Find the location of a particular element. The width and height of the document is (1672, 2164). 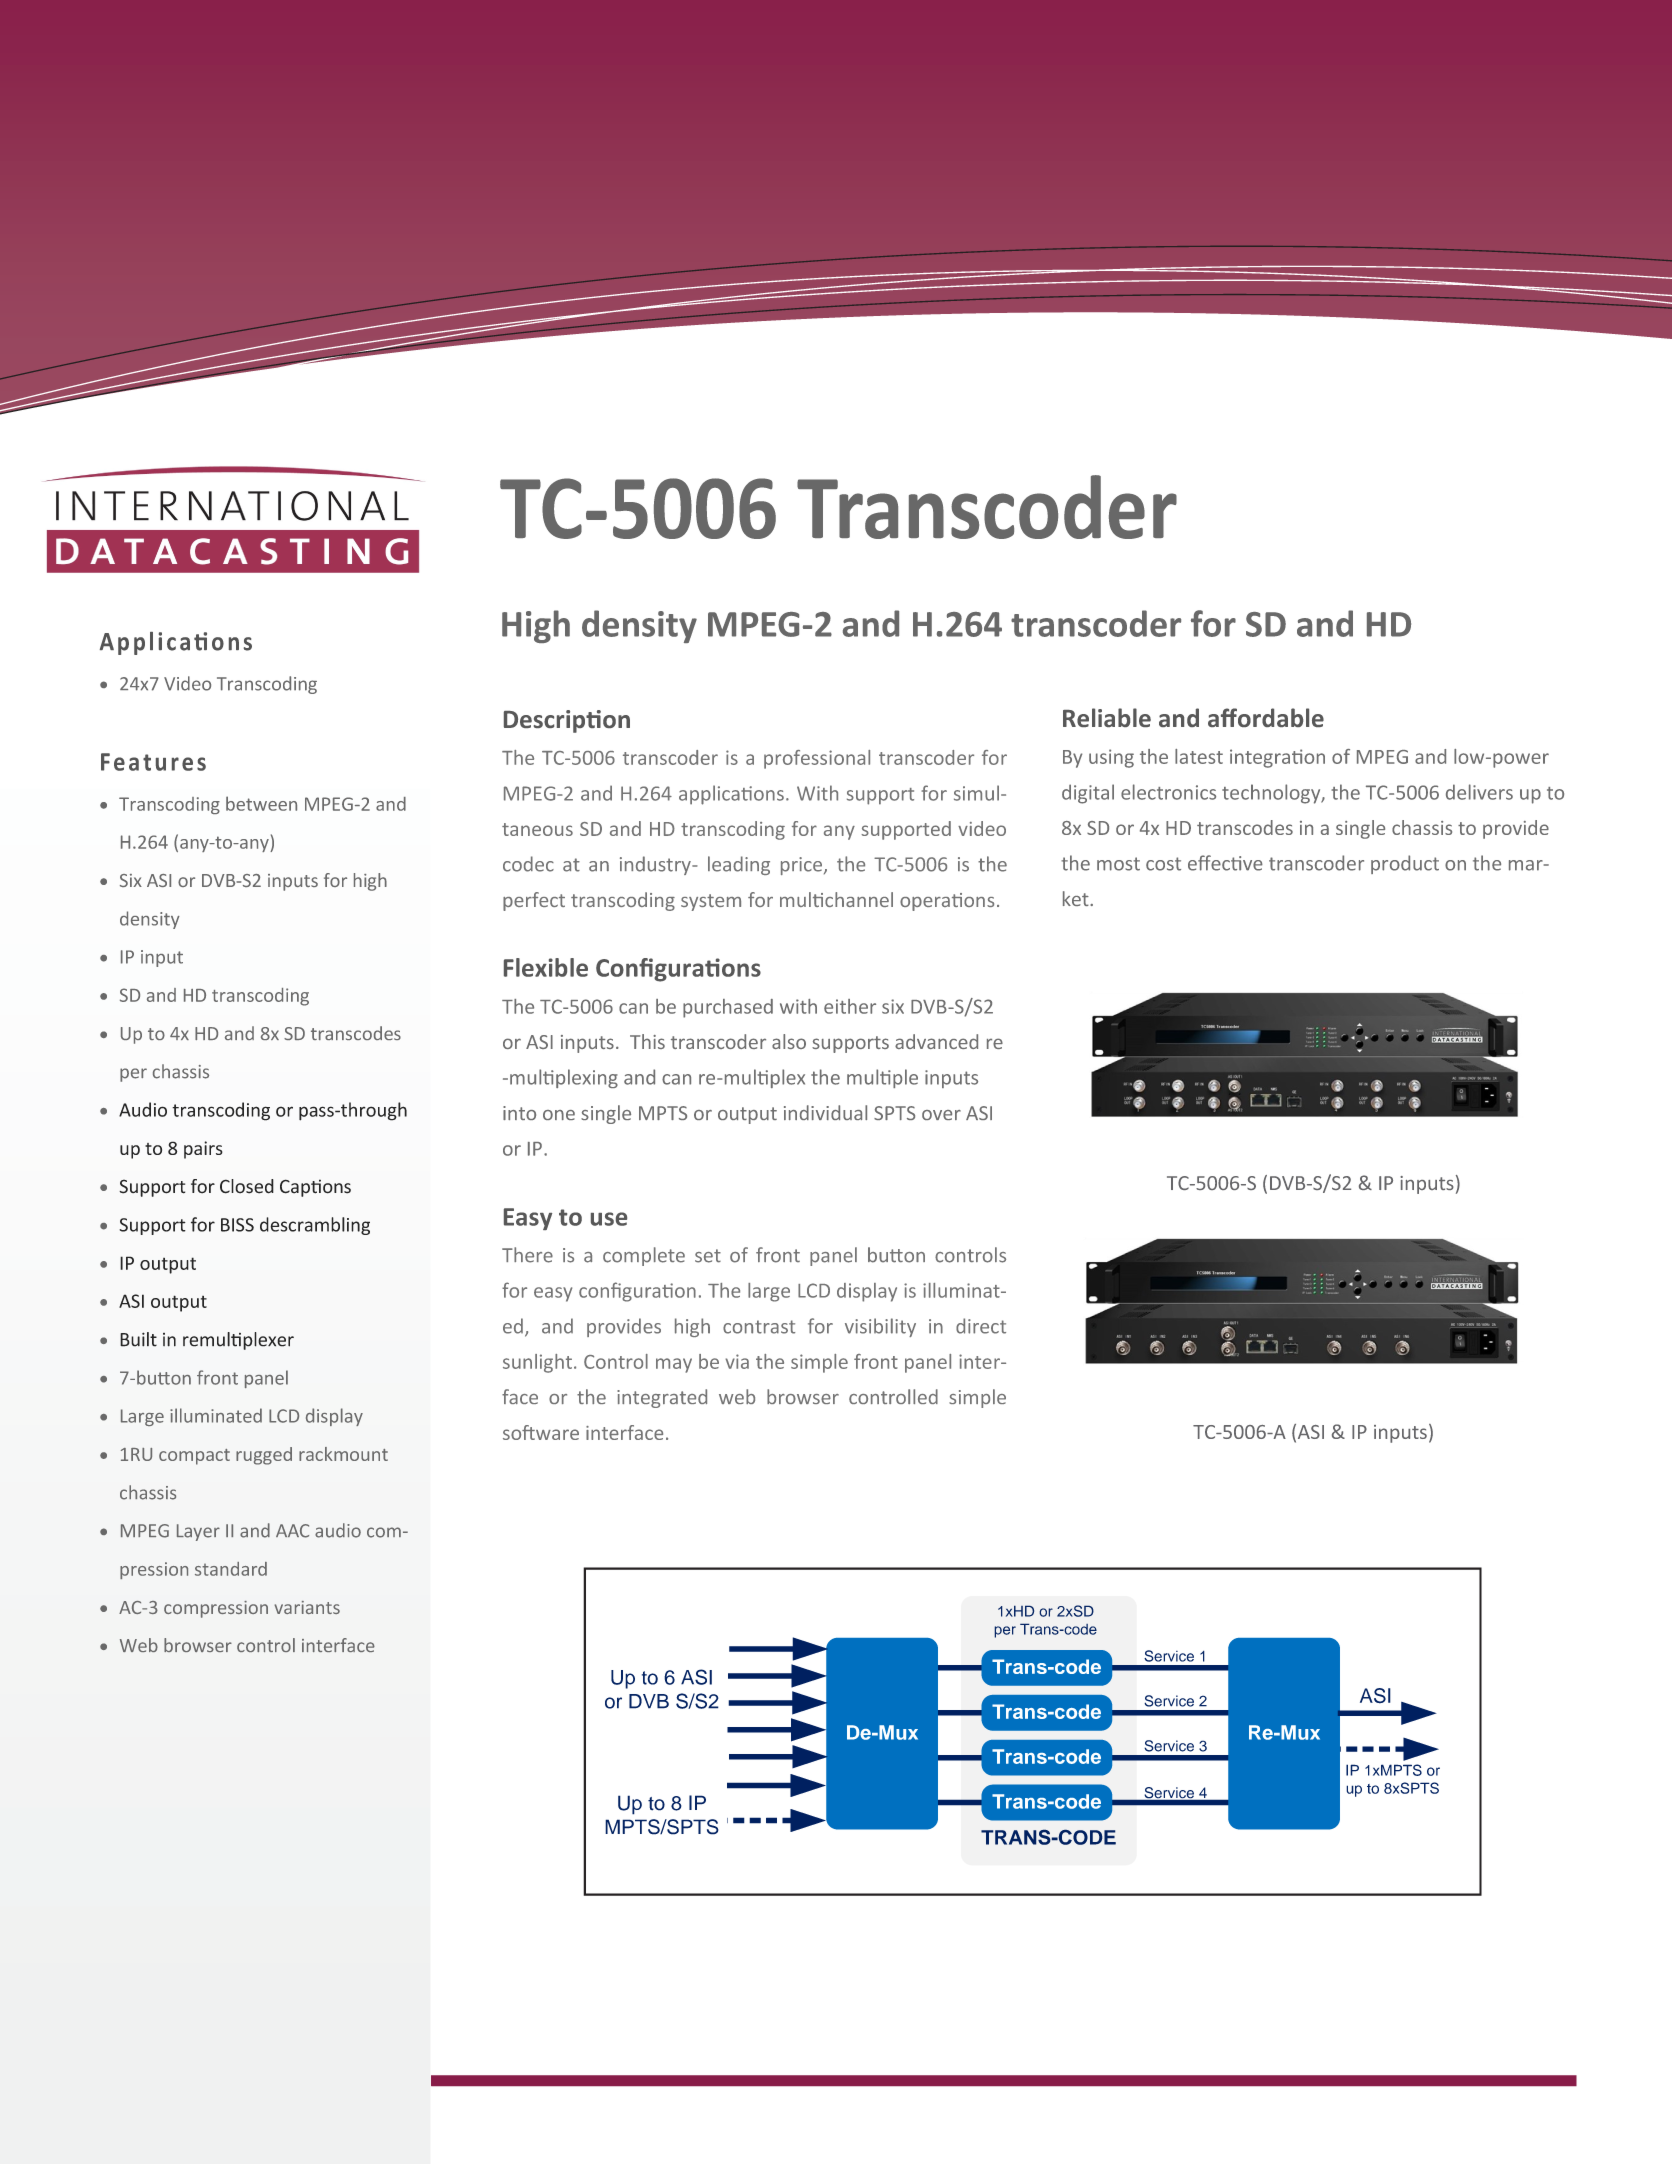

over is located at coordinates (941, 1115).
